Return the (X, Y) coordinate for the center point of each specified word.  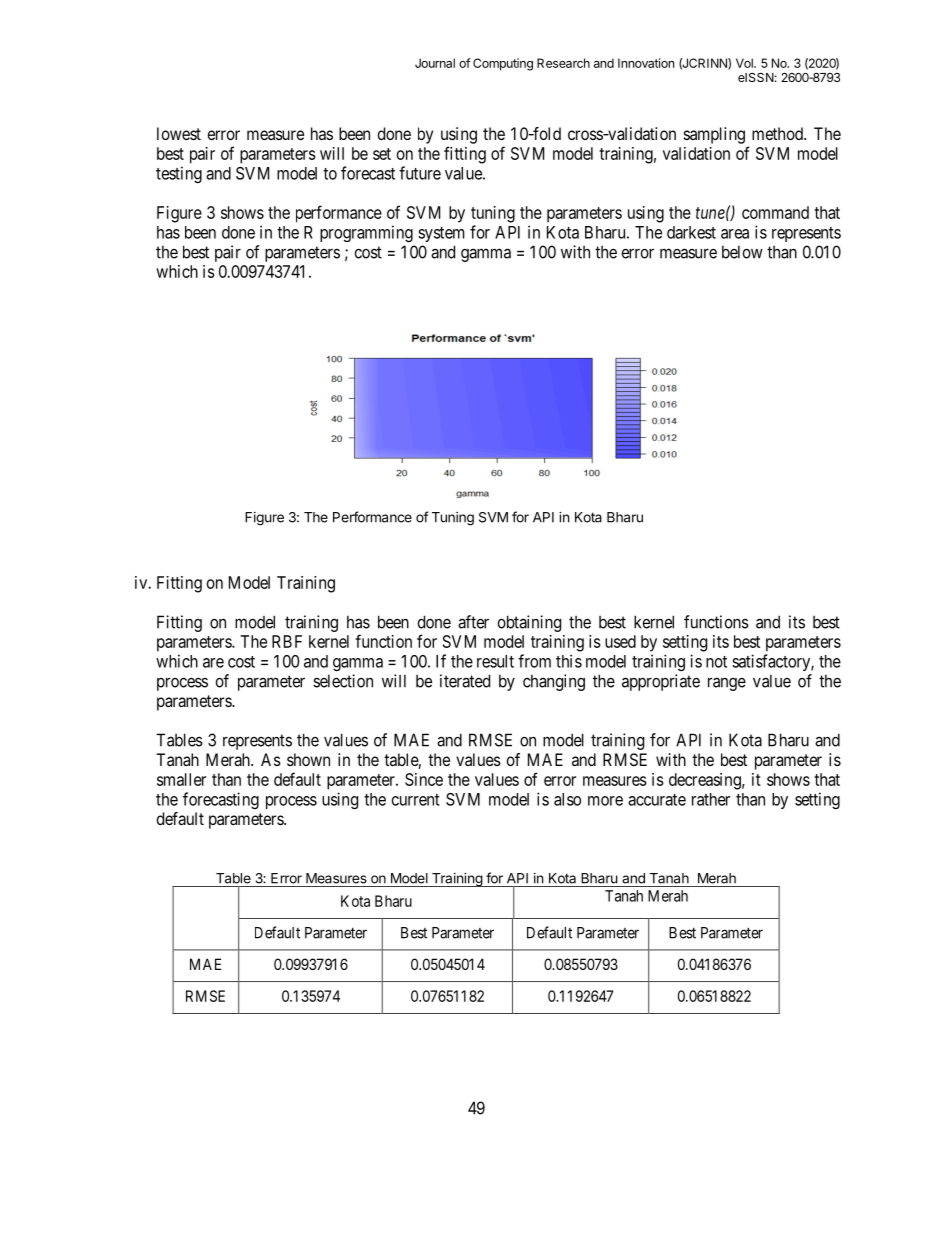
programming (366, 233)
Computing (503, 64)
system (441, 234)
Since (424, 779)
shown (308, 759)
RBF (287, 641)
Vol (745, 63)
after (473, 622)
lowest (179, 133)
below (742, 252)
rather (711, 799)
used (620, 641)
